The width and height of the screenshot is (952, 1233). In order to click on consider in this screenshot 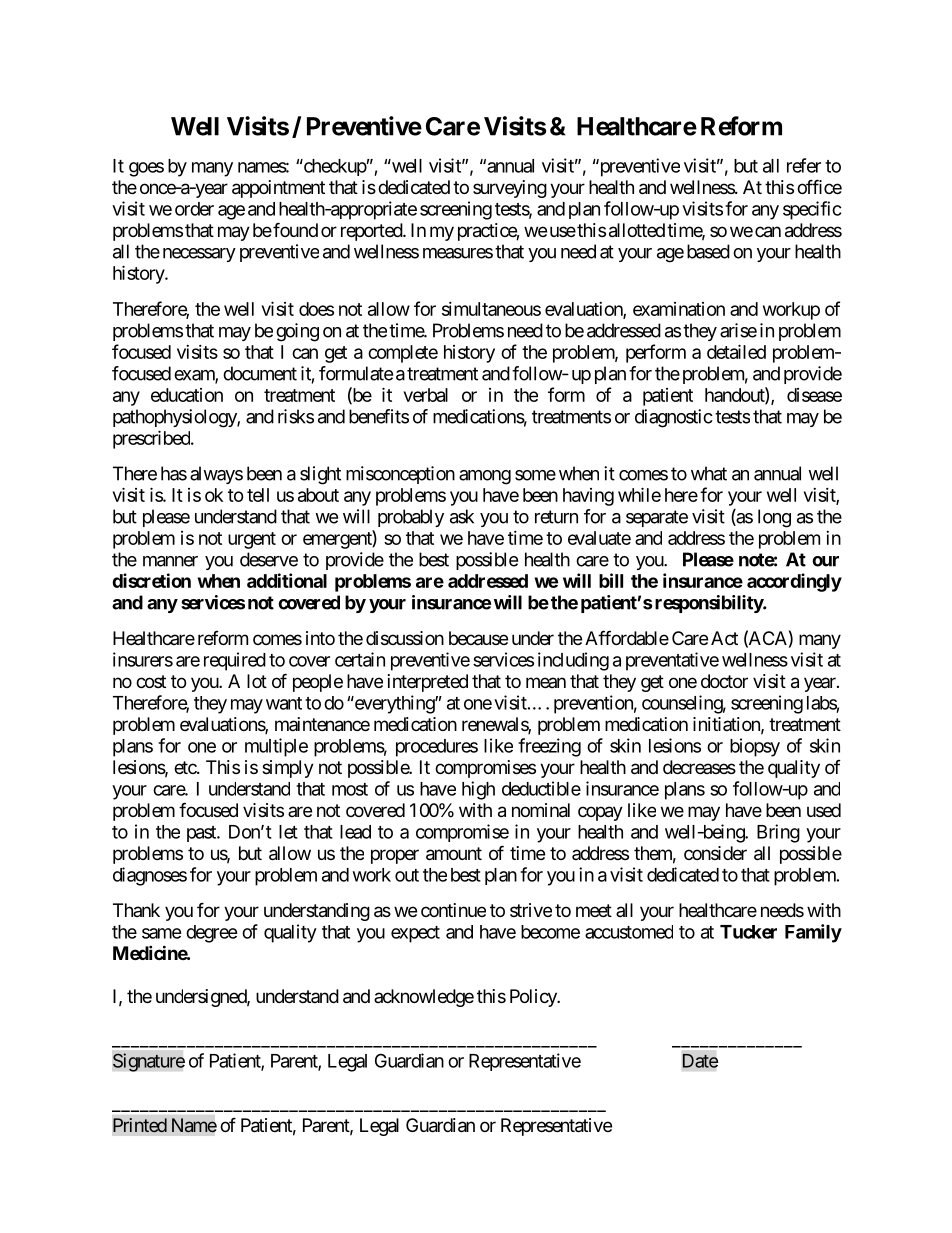, I will do `click(715, 853)`.
